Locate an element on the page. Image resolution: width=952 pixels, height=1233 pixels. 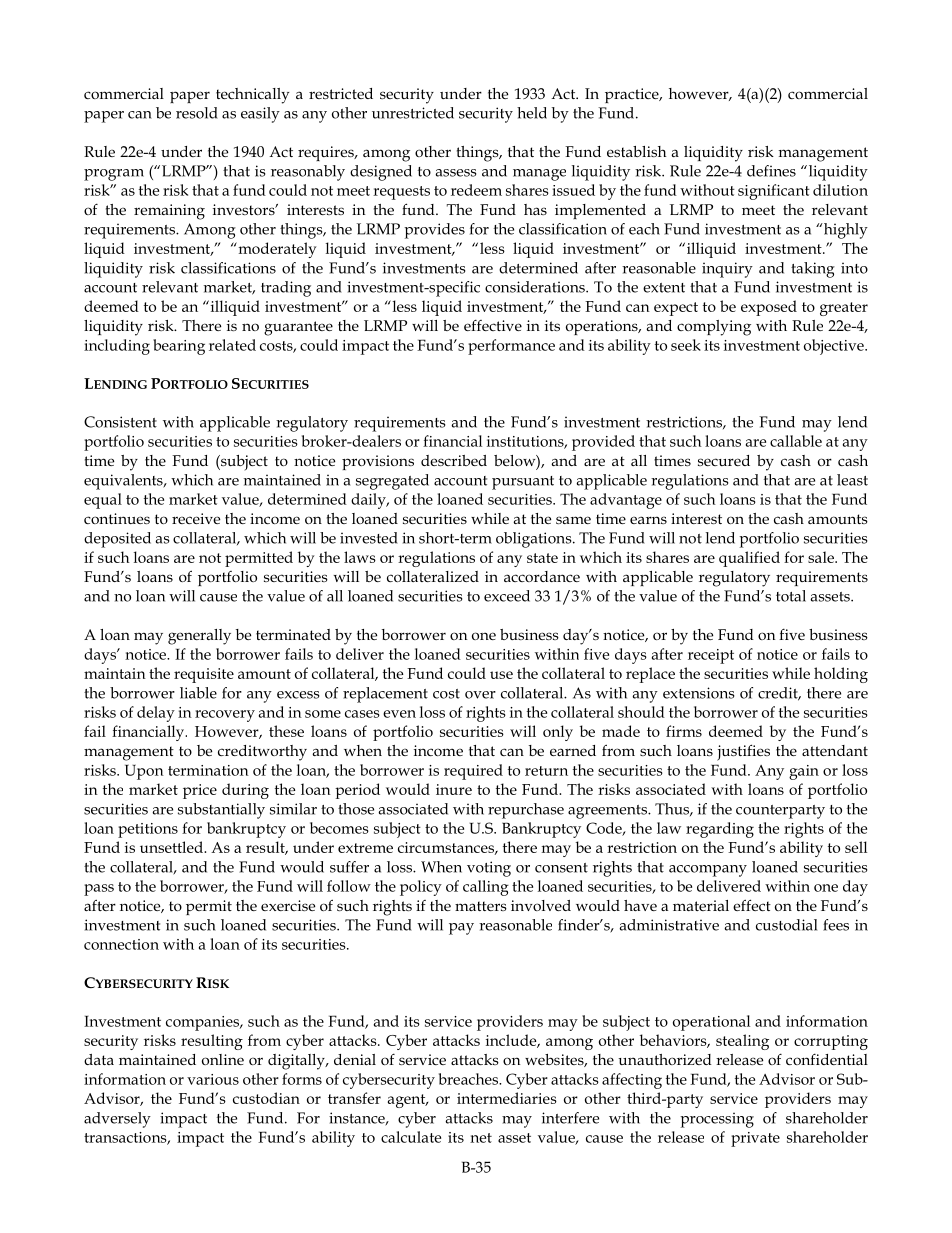
performance is located at coordinates (511, 347).
